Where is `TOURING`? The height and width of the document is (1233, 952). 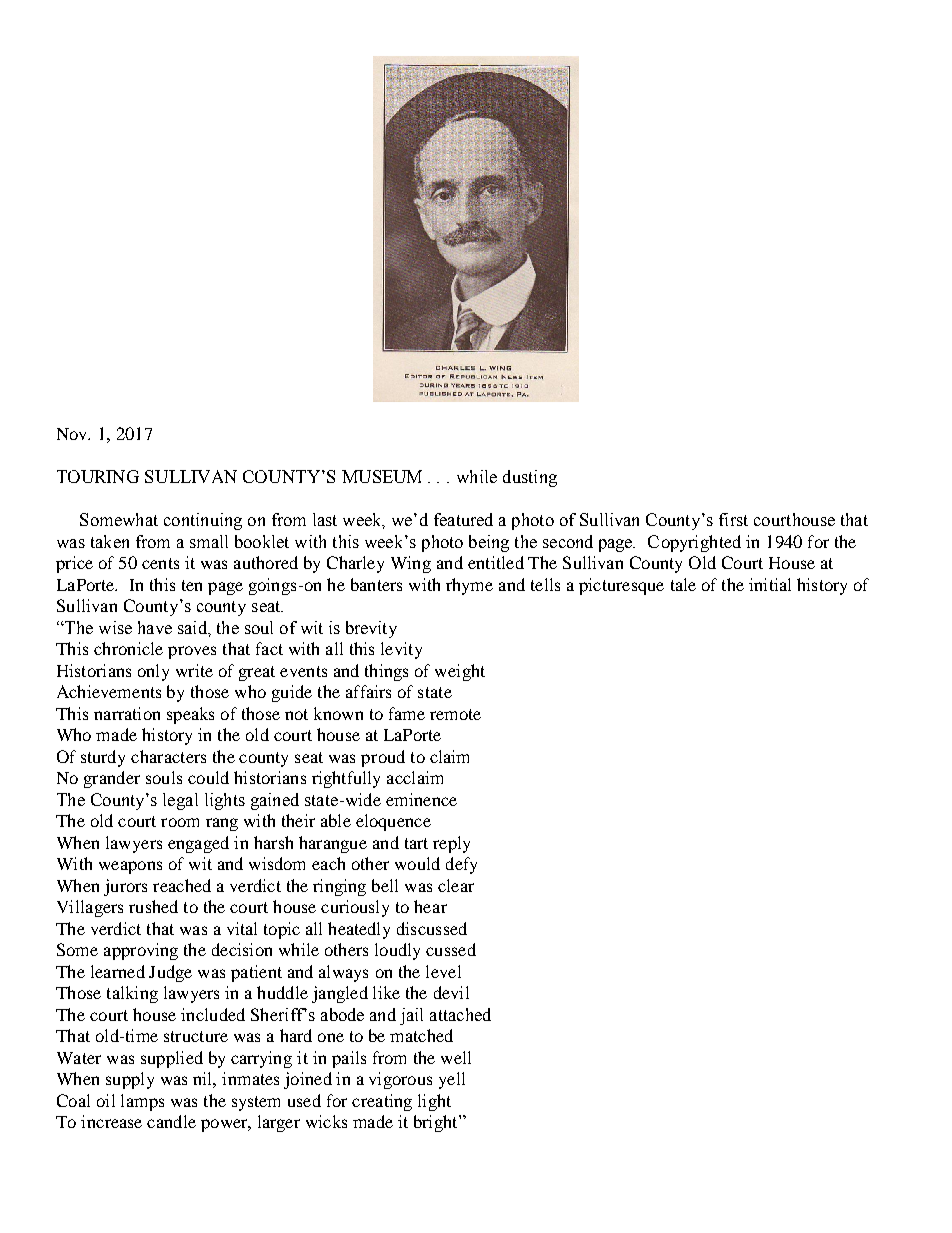 TOURING is located at coordinates (98, 476).
